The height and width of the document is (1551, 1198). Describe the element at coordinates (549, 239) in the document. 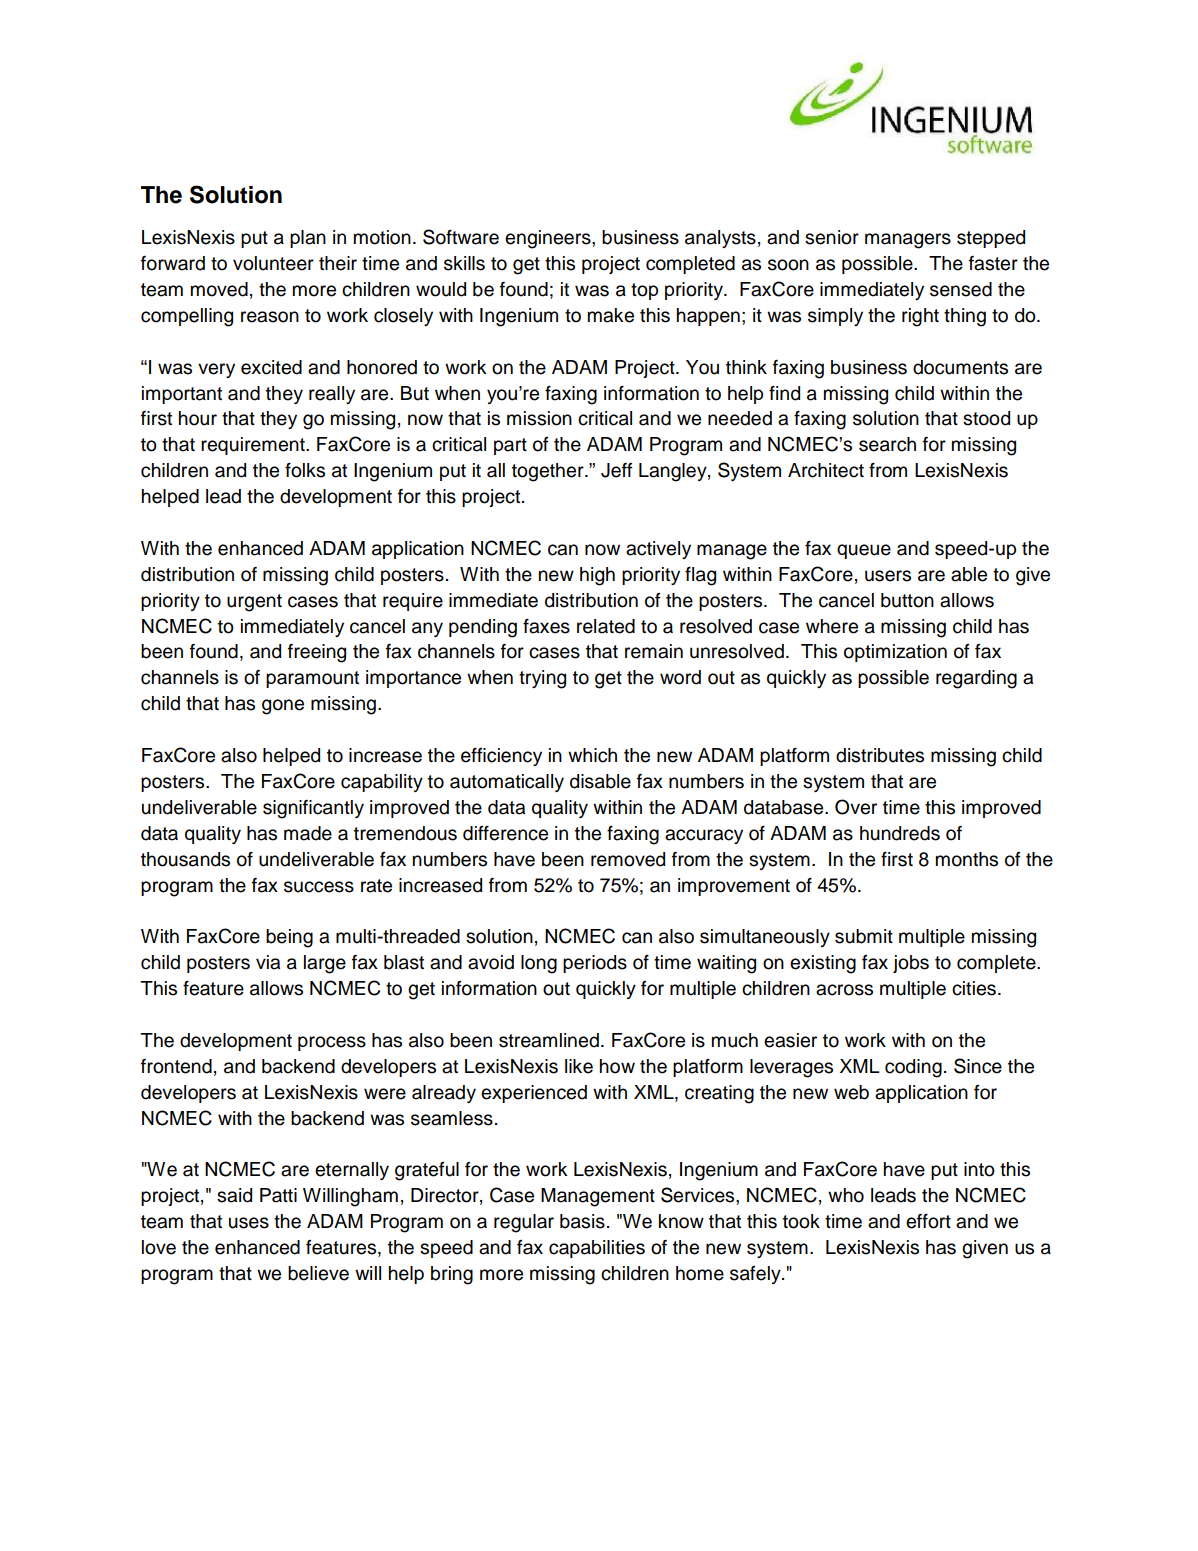

I see `engineers` at that location.
